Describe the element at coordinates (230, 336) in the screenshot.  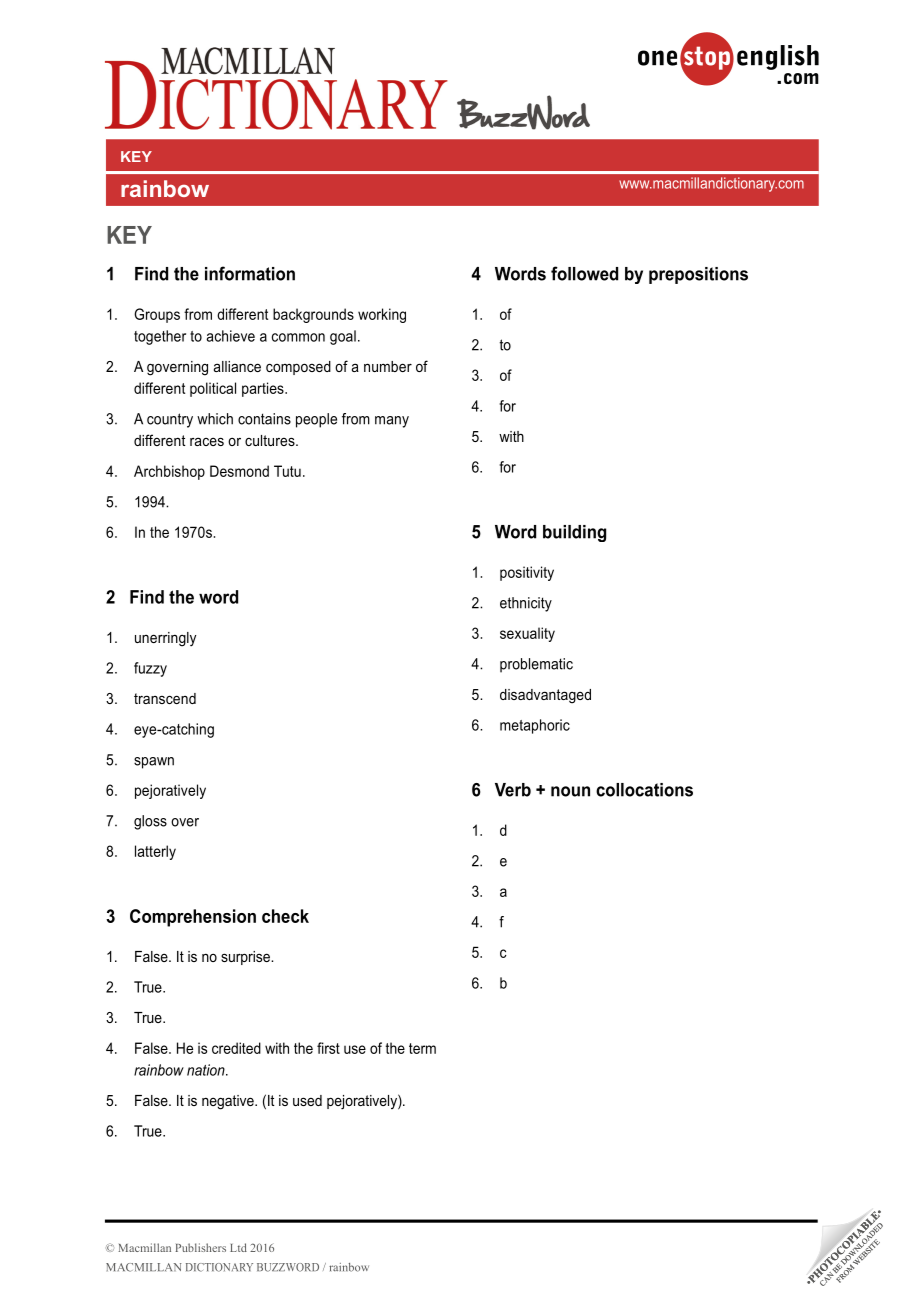
I see `achieve` at that location.
